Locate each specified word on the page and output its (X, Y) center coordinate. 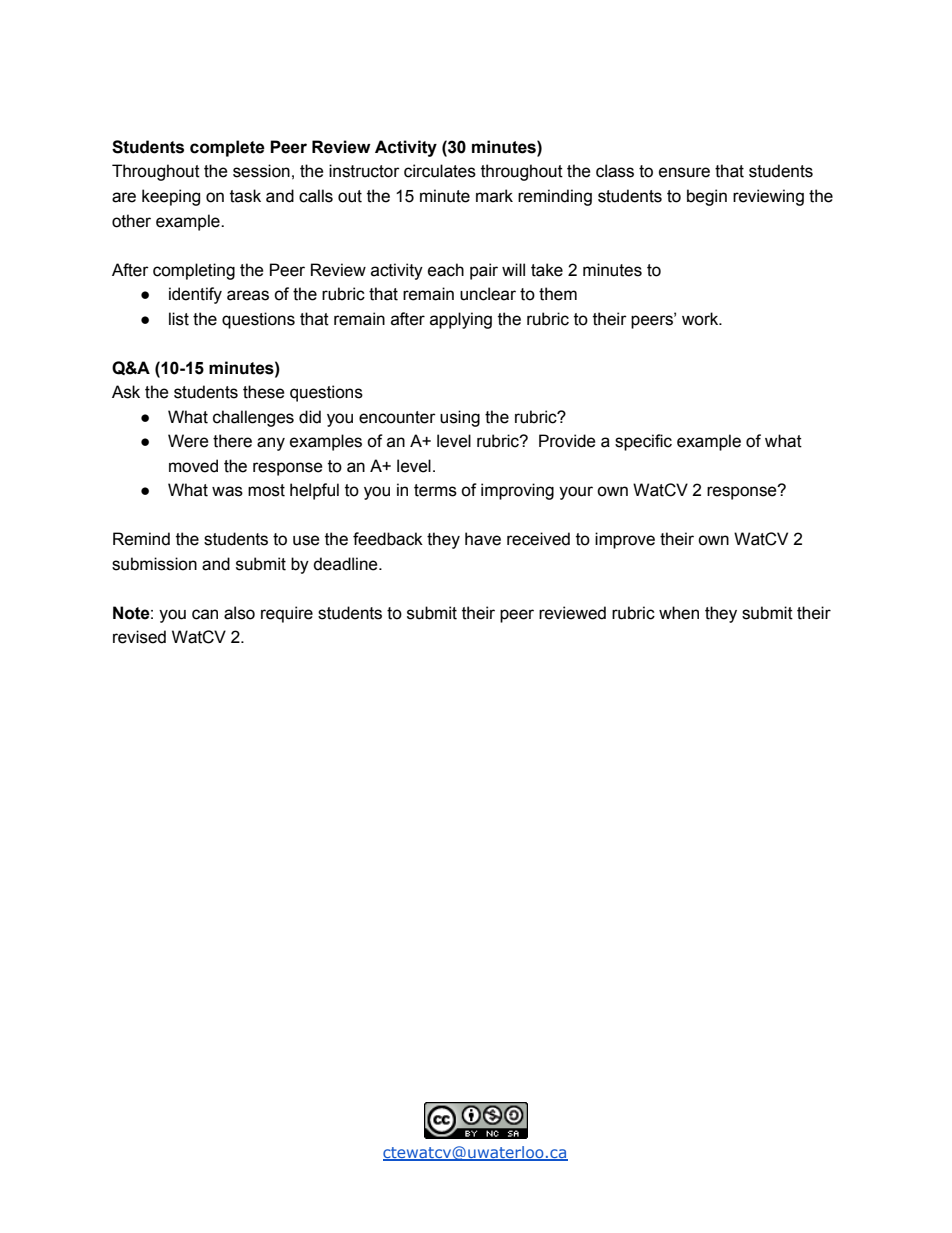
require (287, 614)
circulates (440, 171)
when (679, 613)
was (227, 491)
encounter (397, 417)
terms (435, 490)
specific (643, 442)
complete (227, 148)
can (205, 614)
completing (194, 271)
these (264, 392)
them (558, 294)
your (576, 493)
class (615, 171)
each (446, 270)
